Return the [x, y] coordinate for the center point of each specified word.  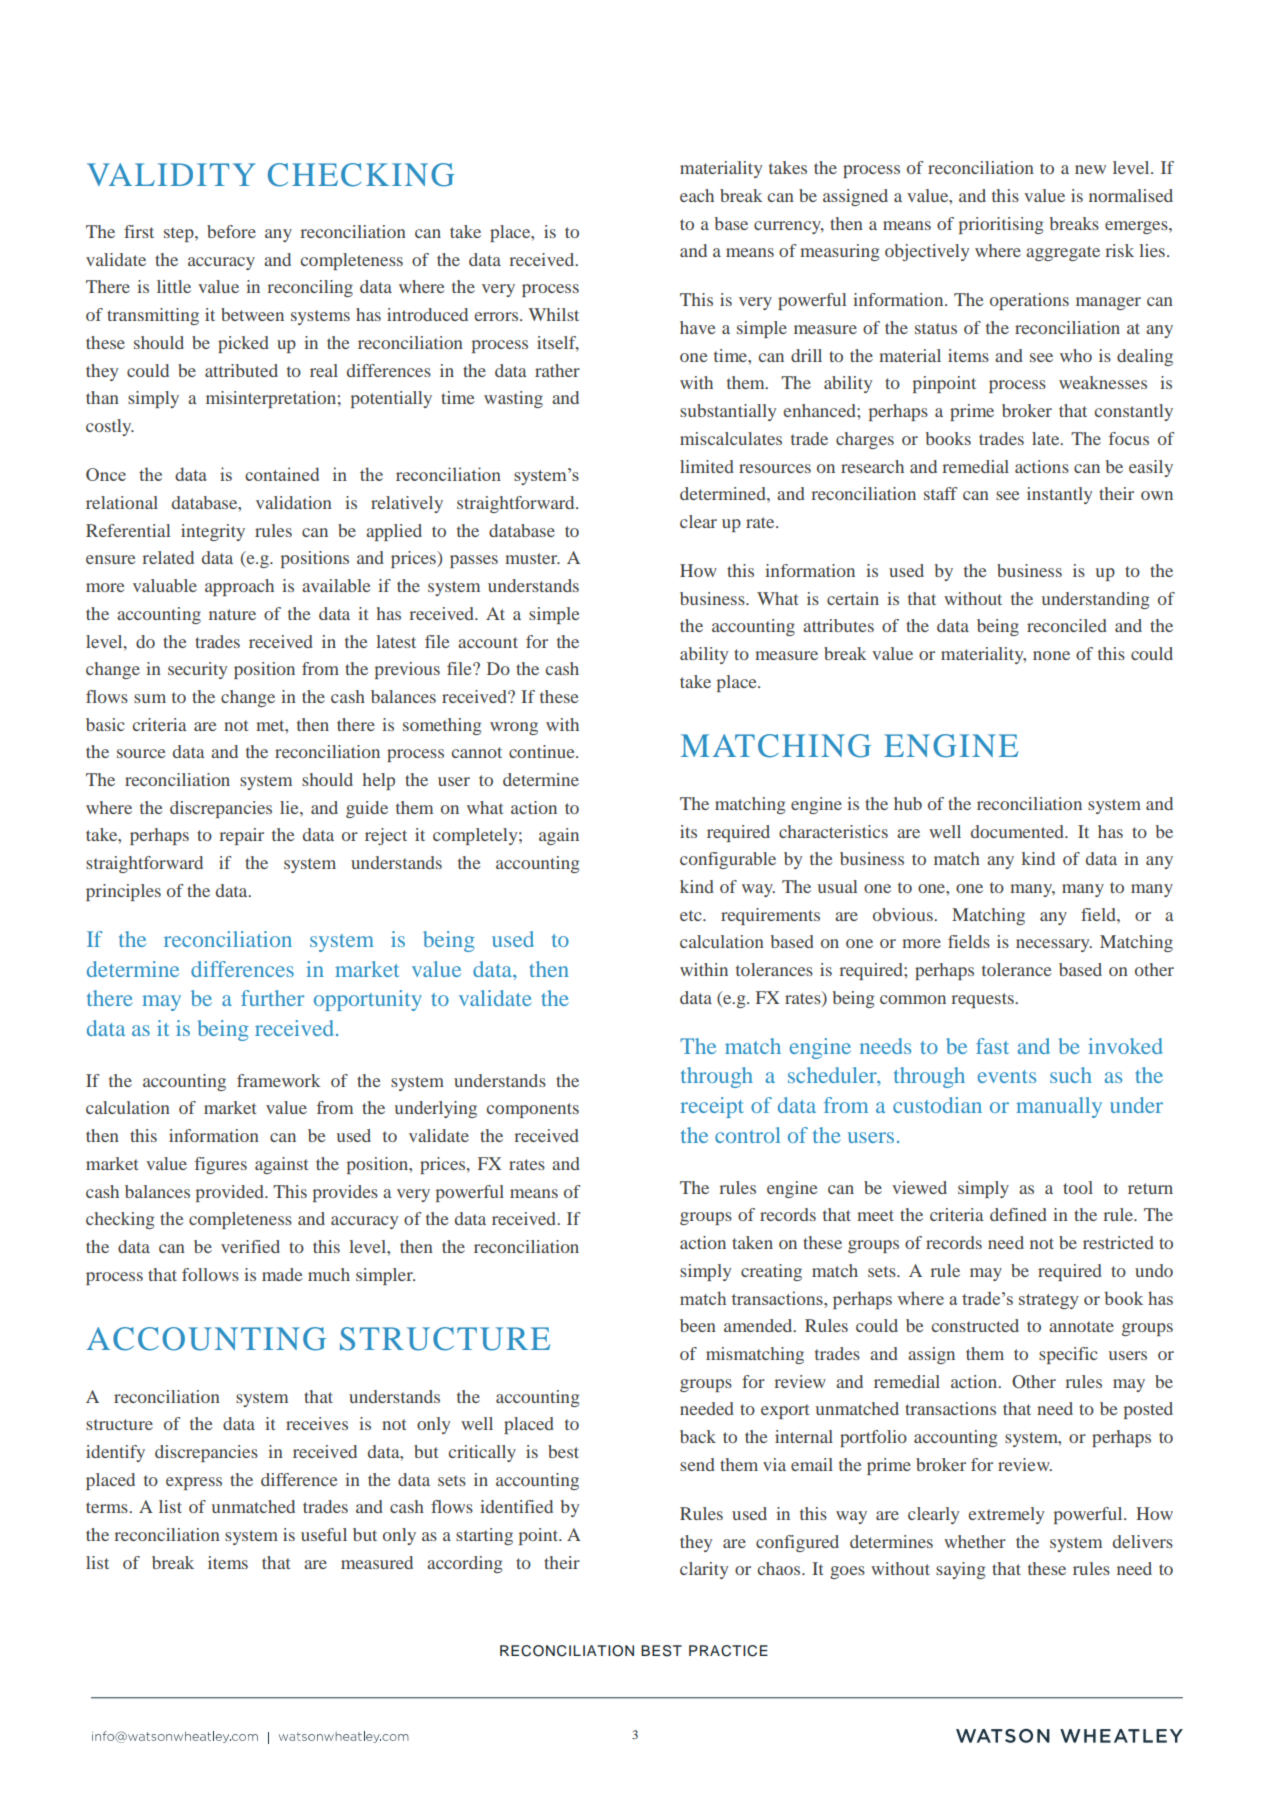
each [697, 195]
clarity [704, 1570]
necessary [1054, 945]
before [231, 231]
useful [324, 1534]
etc [692, 915]
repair [241, 836]
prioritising [1001, 225]
